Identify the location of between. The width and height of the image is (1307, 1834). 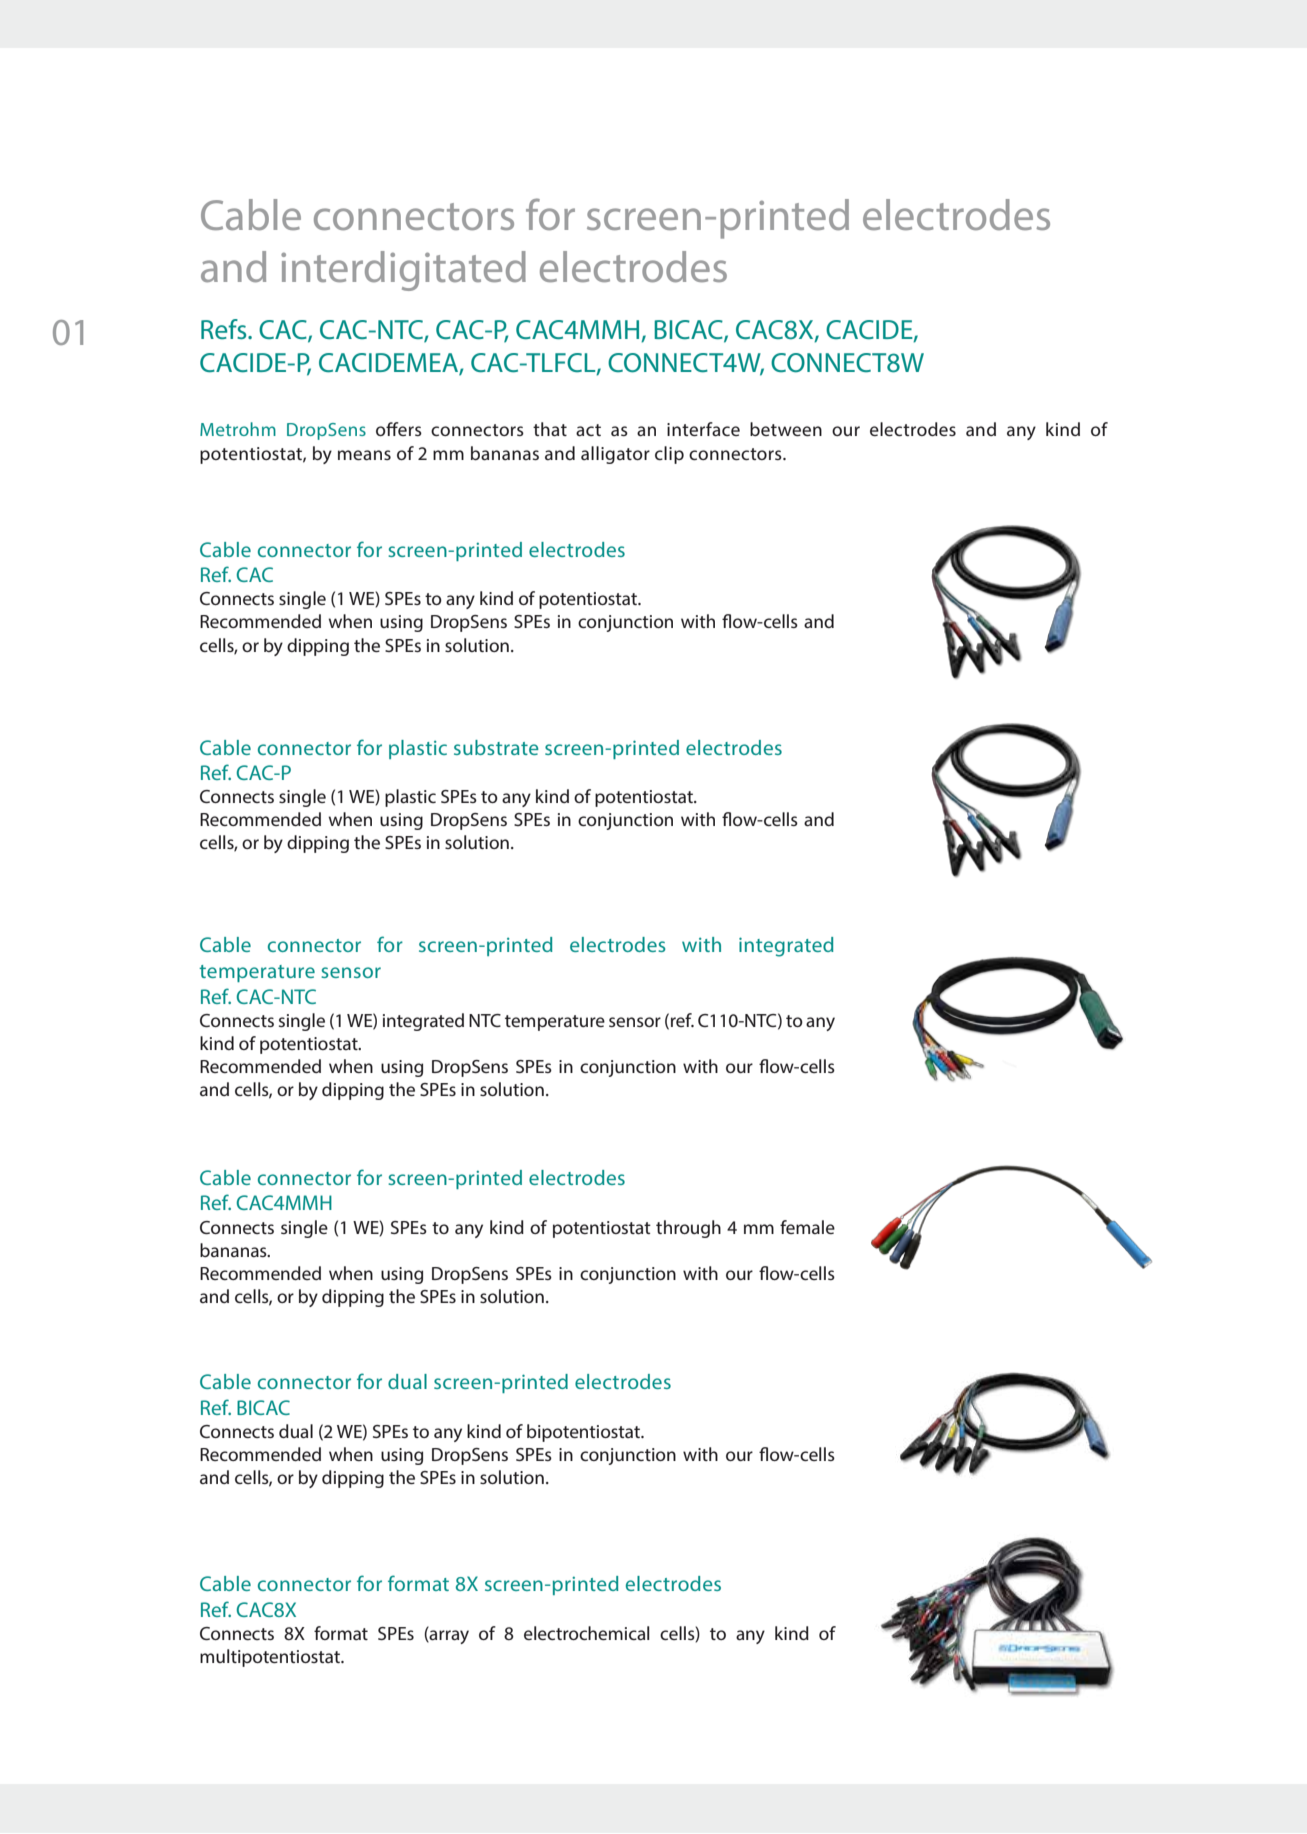
(786, 429).
